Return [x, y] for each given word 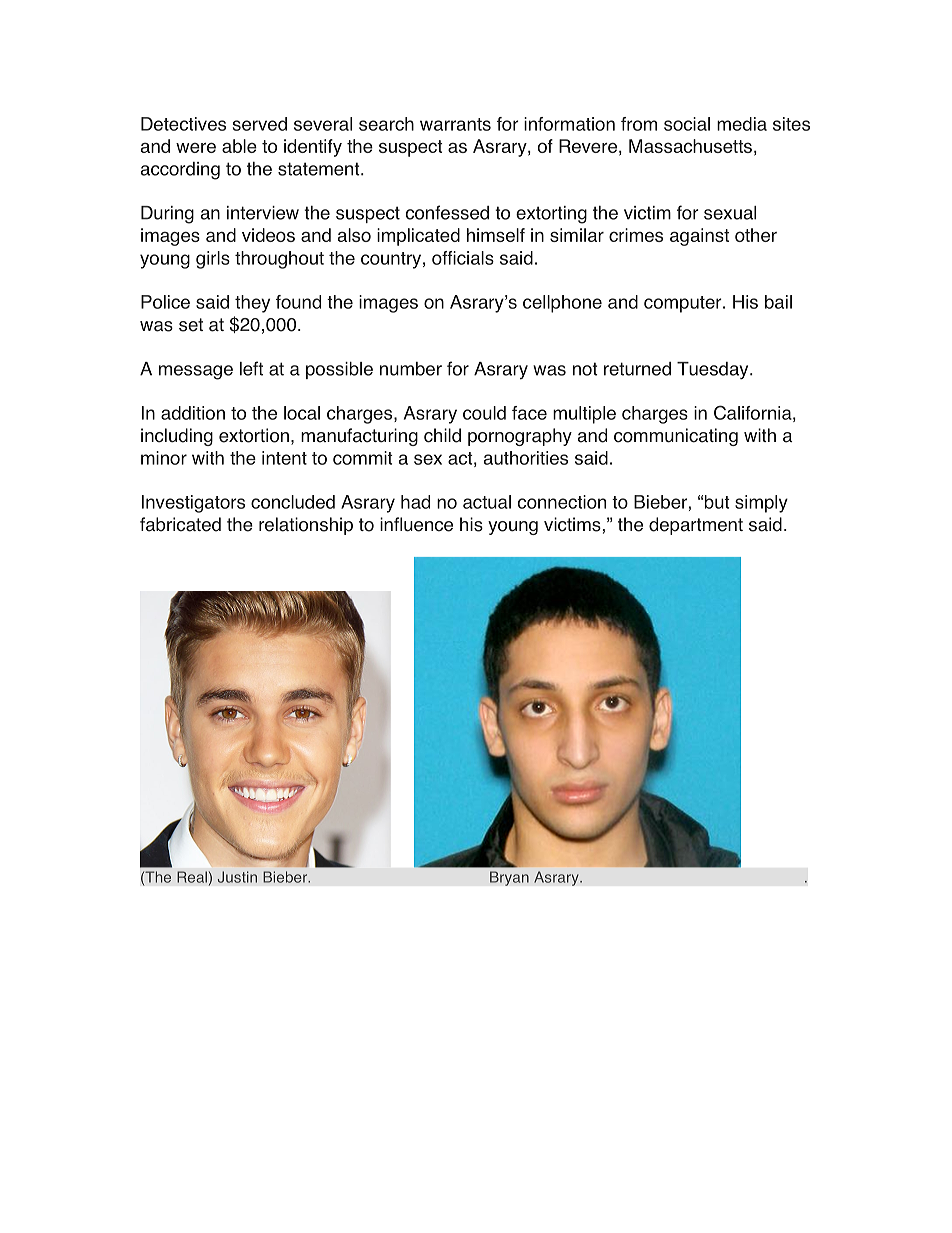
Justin [237, 877]
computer [684, 304]
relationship [306, 526]
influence [416, 524]
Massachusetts [690, 146]
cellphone [562, 304]
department [696, 526]
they [252, 304]
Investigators [193, 504]
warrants [455, 124]
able [239, 146]
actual [487, 502]
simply [761, 504]
